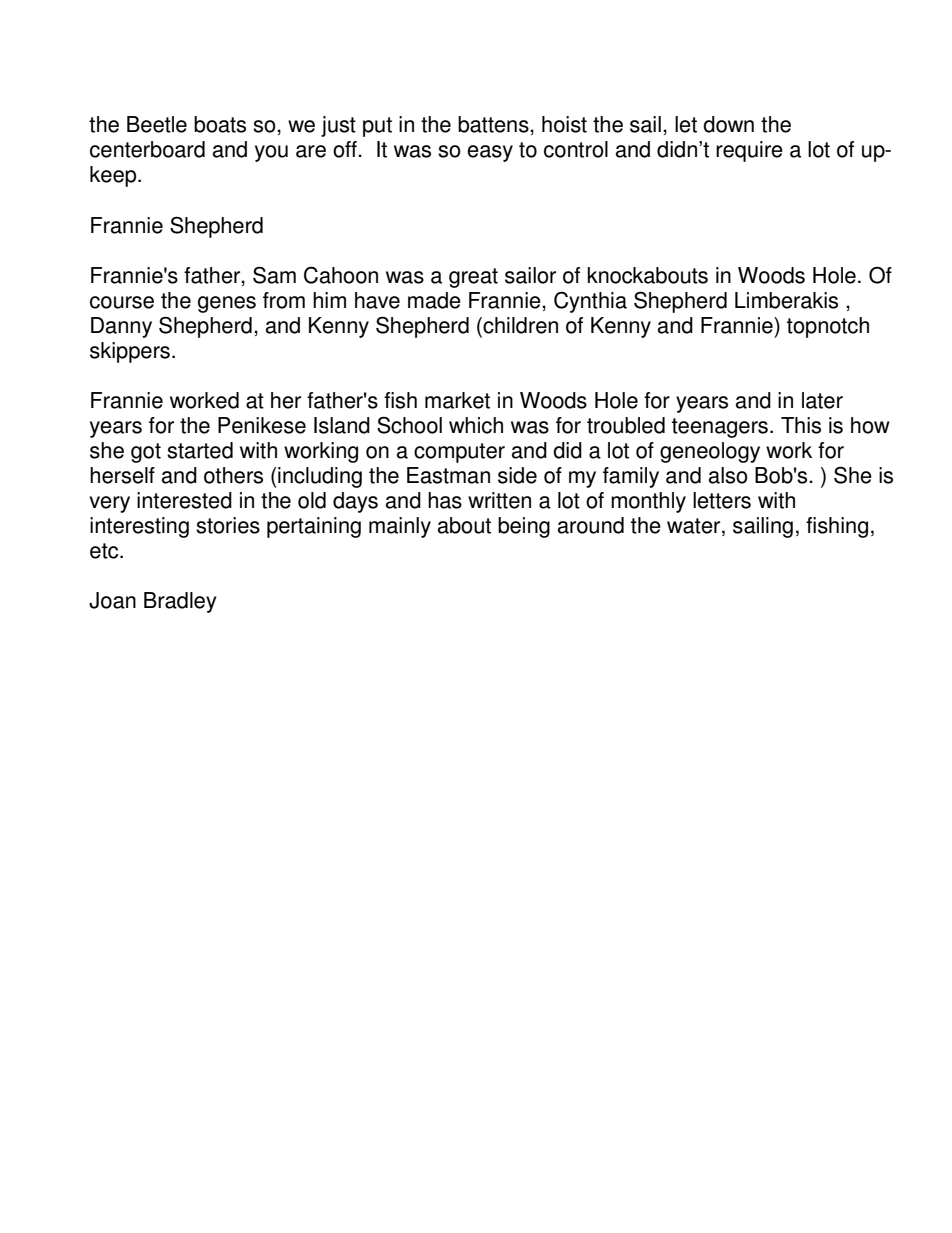 This screenshot has height=1233, width=952. Describe the element at coordinates (490, 153) in the screenshot. I see `easy` at that location.
